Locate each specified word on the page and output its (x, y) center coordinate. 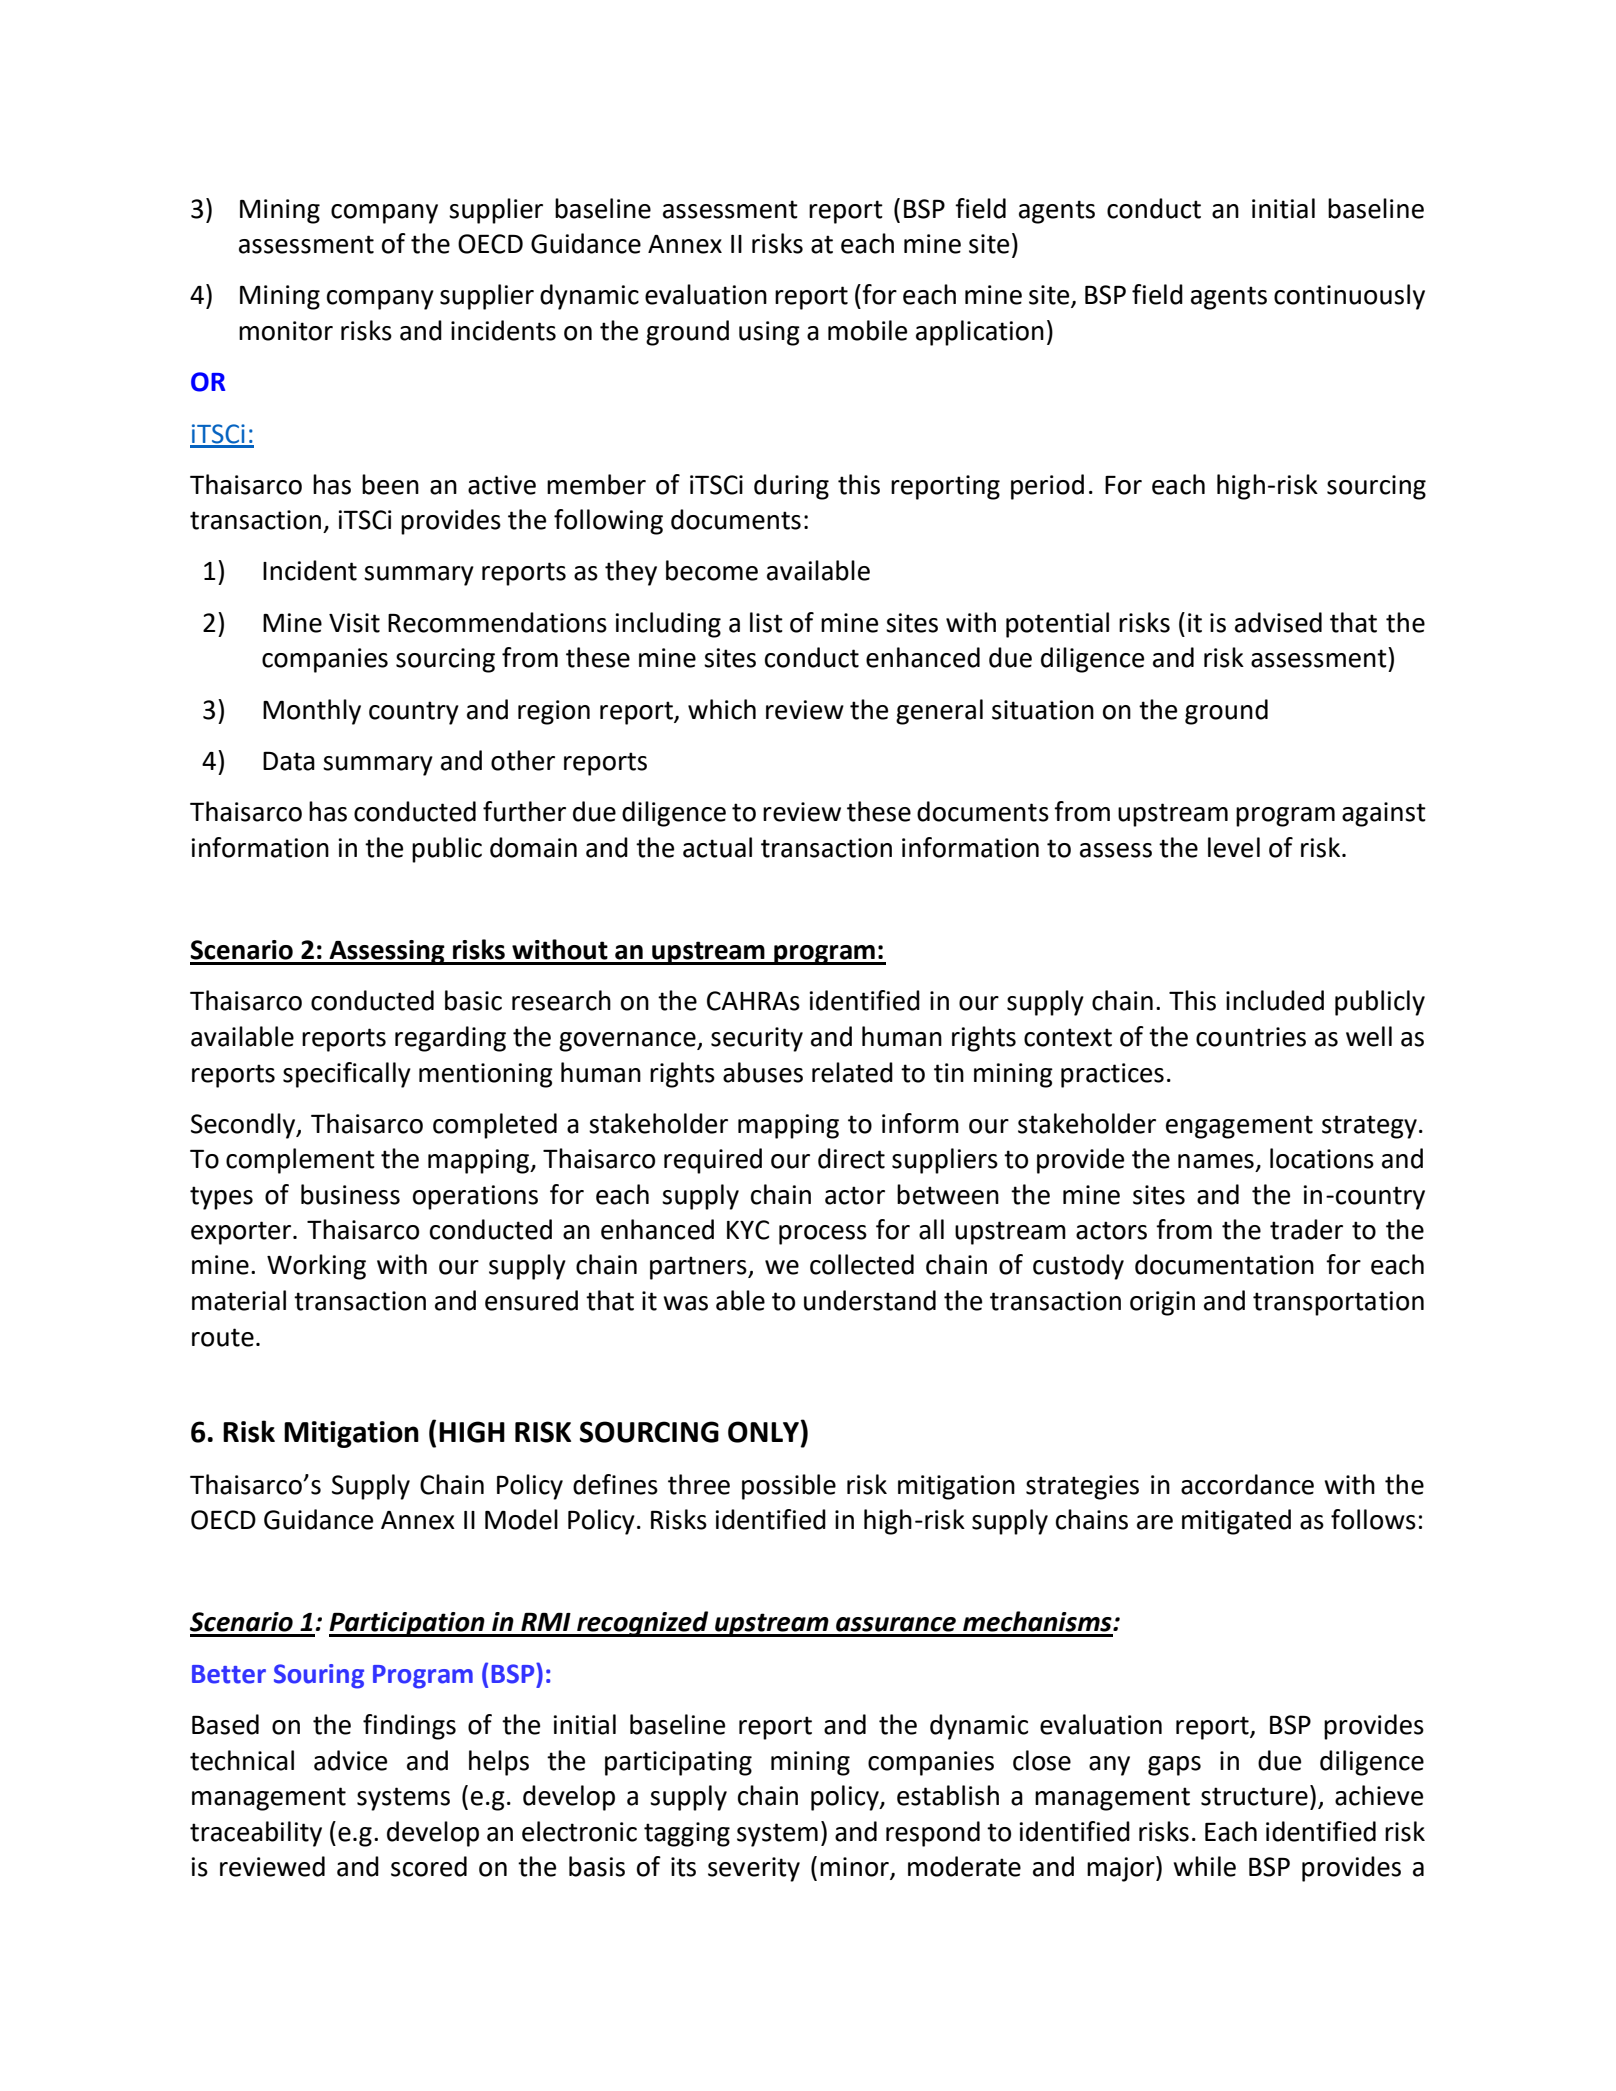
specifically (347, 1075)
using (769, 333)
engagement (1239, 1127)
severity (754, 1869)
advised (1278, 622)
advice (350, 1760)
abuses (763, 1072)
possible (789, 1487)
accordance (1247, 1484)
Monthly (312, 712)
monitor (286, 331)
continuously (1349, 297)
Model (521, 1519)
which (722, 709)
